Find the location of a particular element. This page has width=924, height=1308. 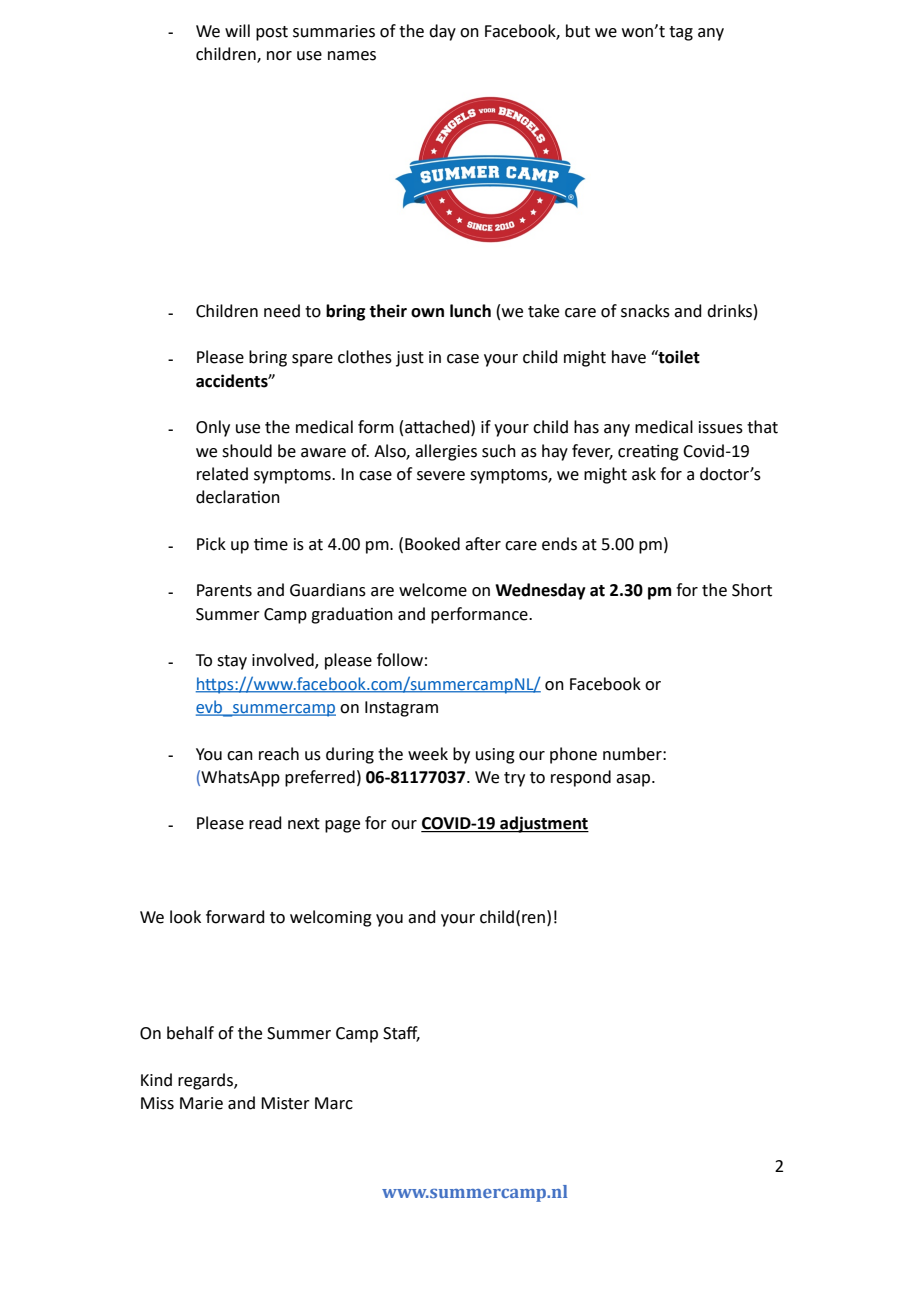

week is located at coordinates (428, 754).
